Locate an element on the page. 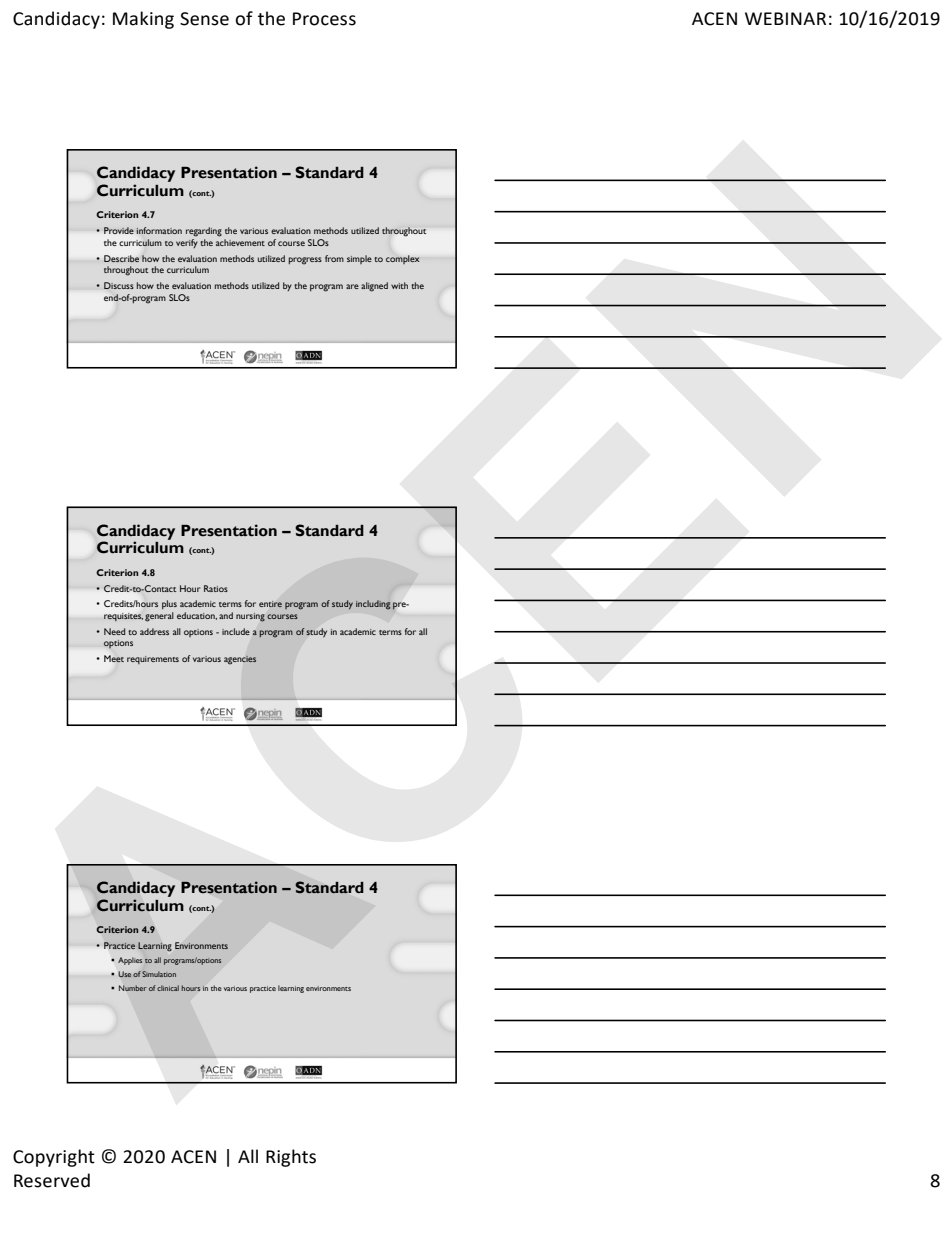 The width and height of the image is (952, 1233). including is located at coordinates (373, 605).
